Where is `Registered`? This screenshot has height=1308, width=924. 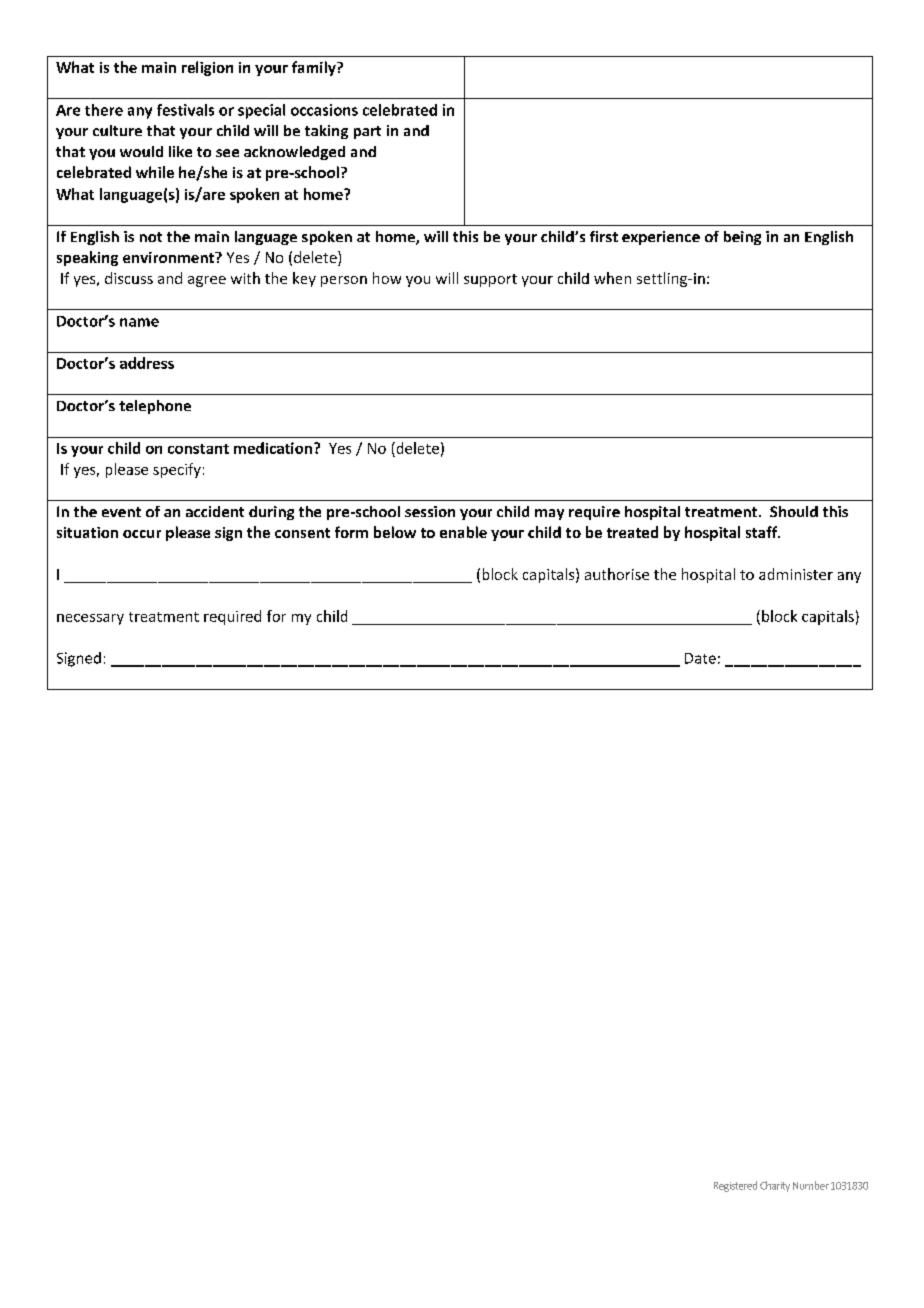 Registered is located at coordinates (735, 1186).
